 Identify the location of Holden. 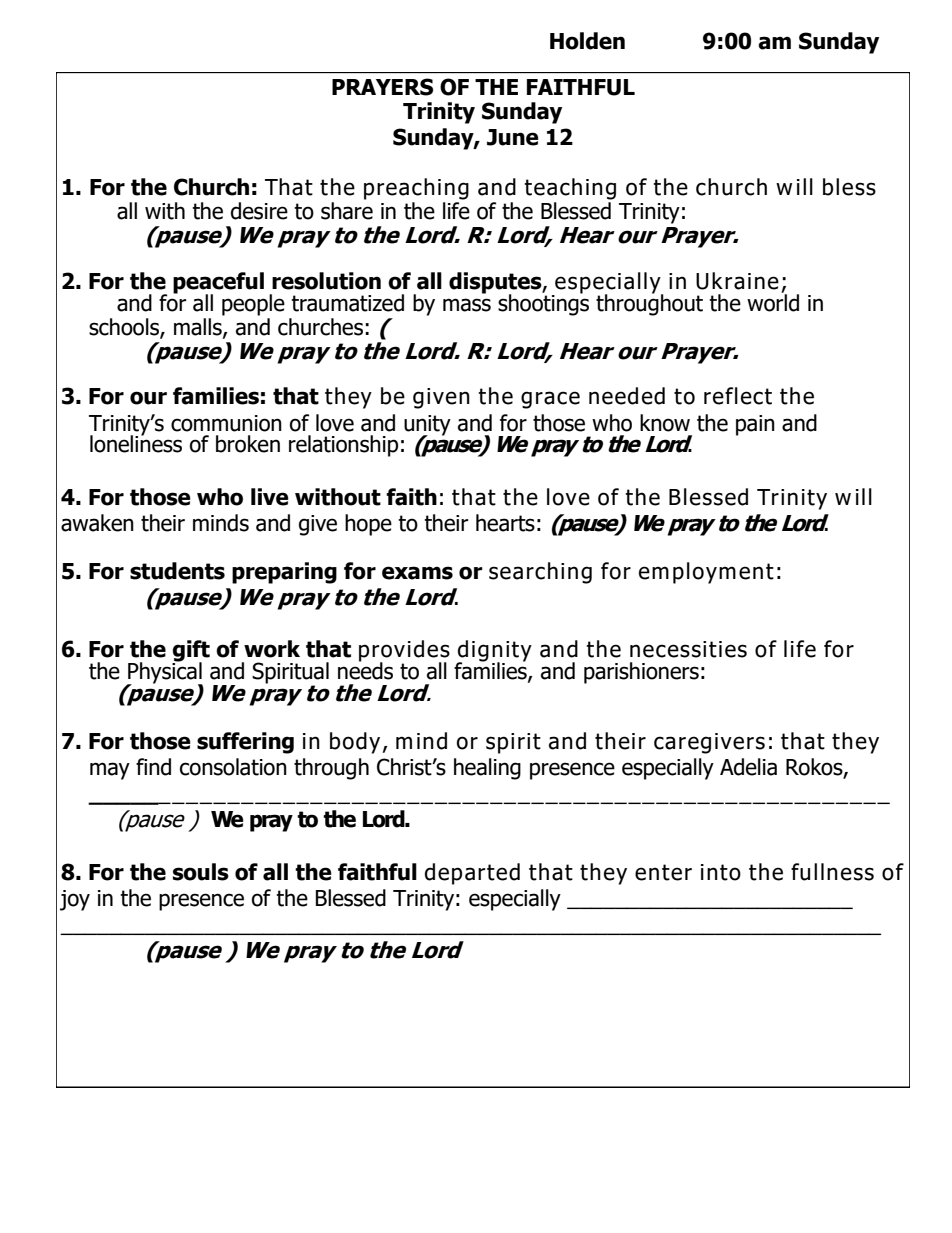
(587, 41).
